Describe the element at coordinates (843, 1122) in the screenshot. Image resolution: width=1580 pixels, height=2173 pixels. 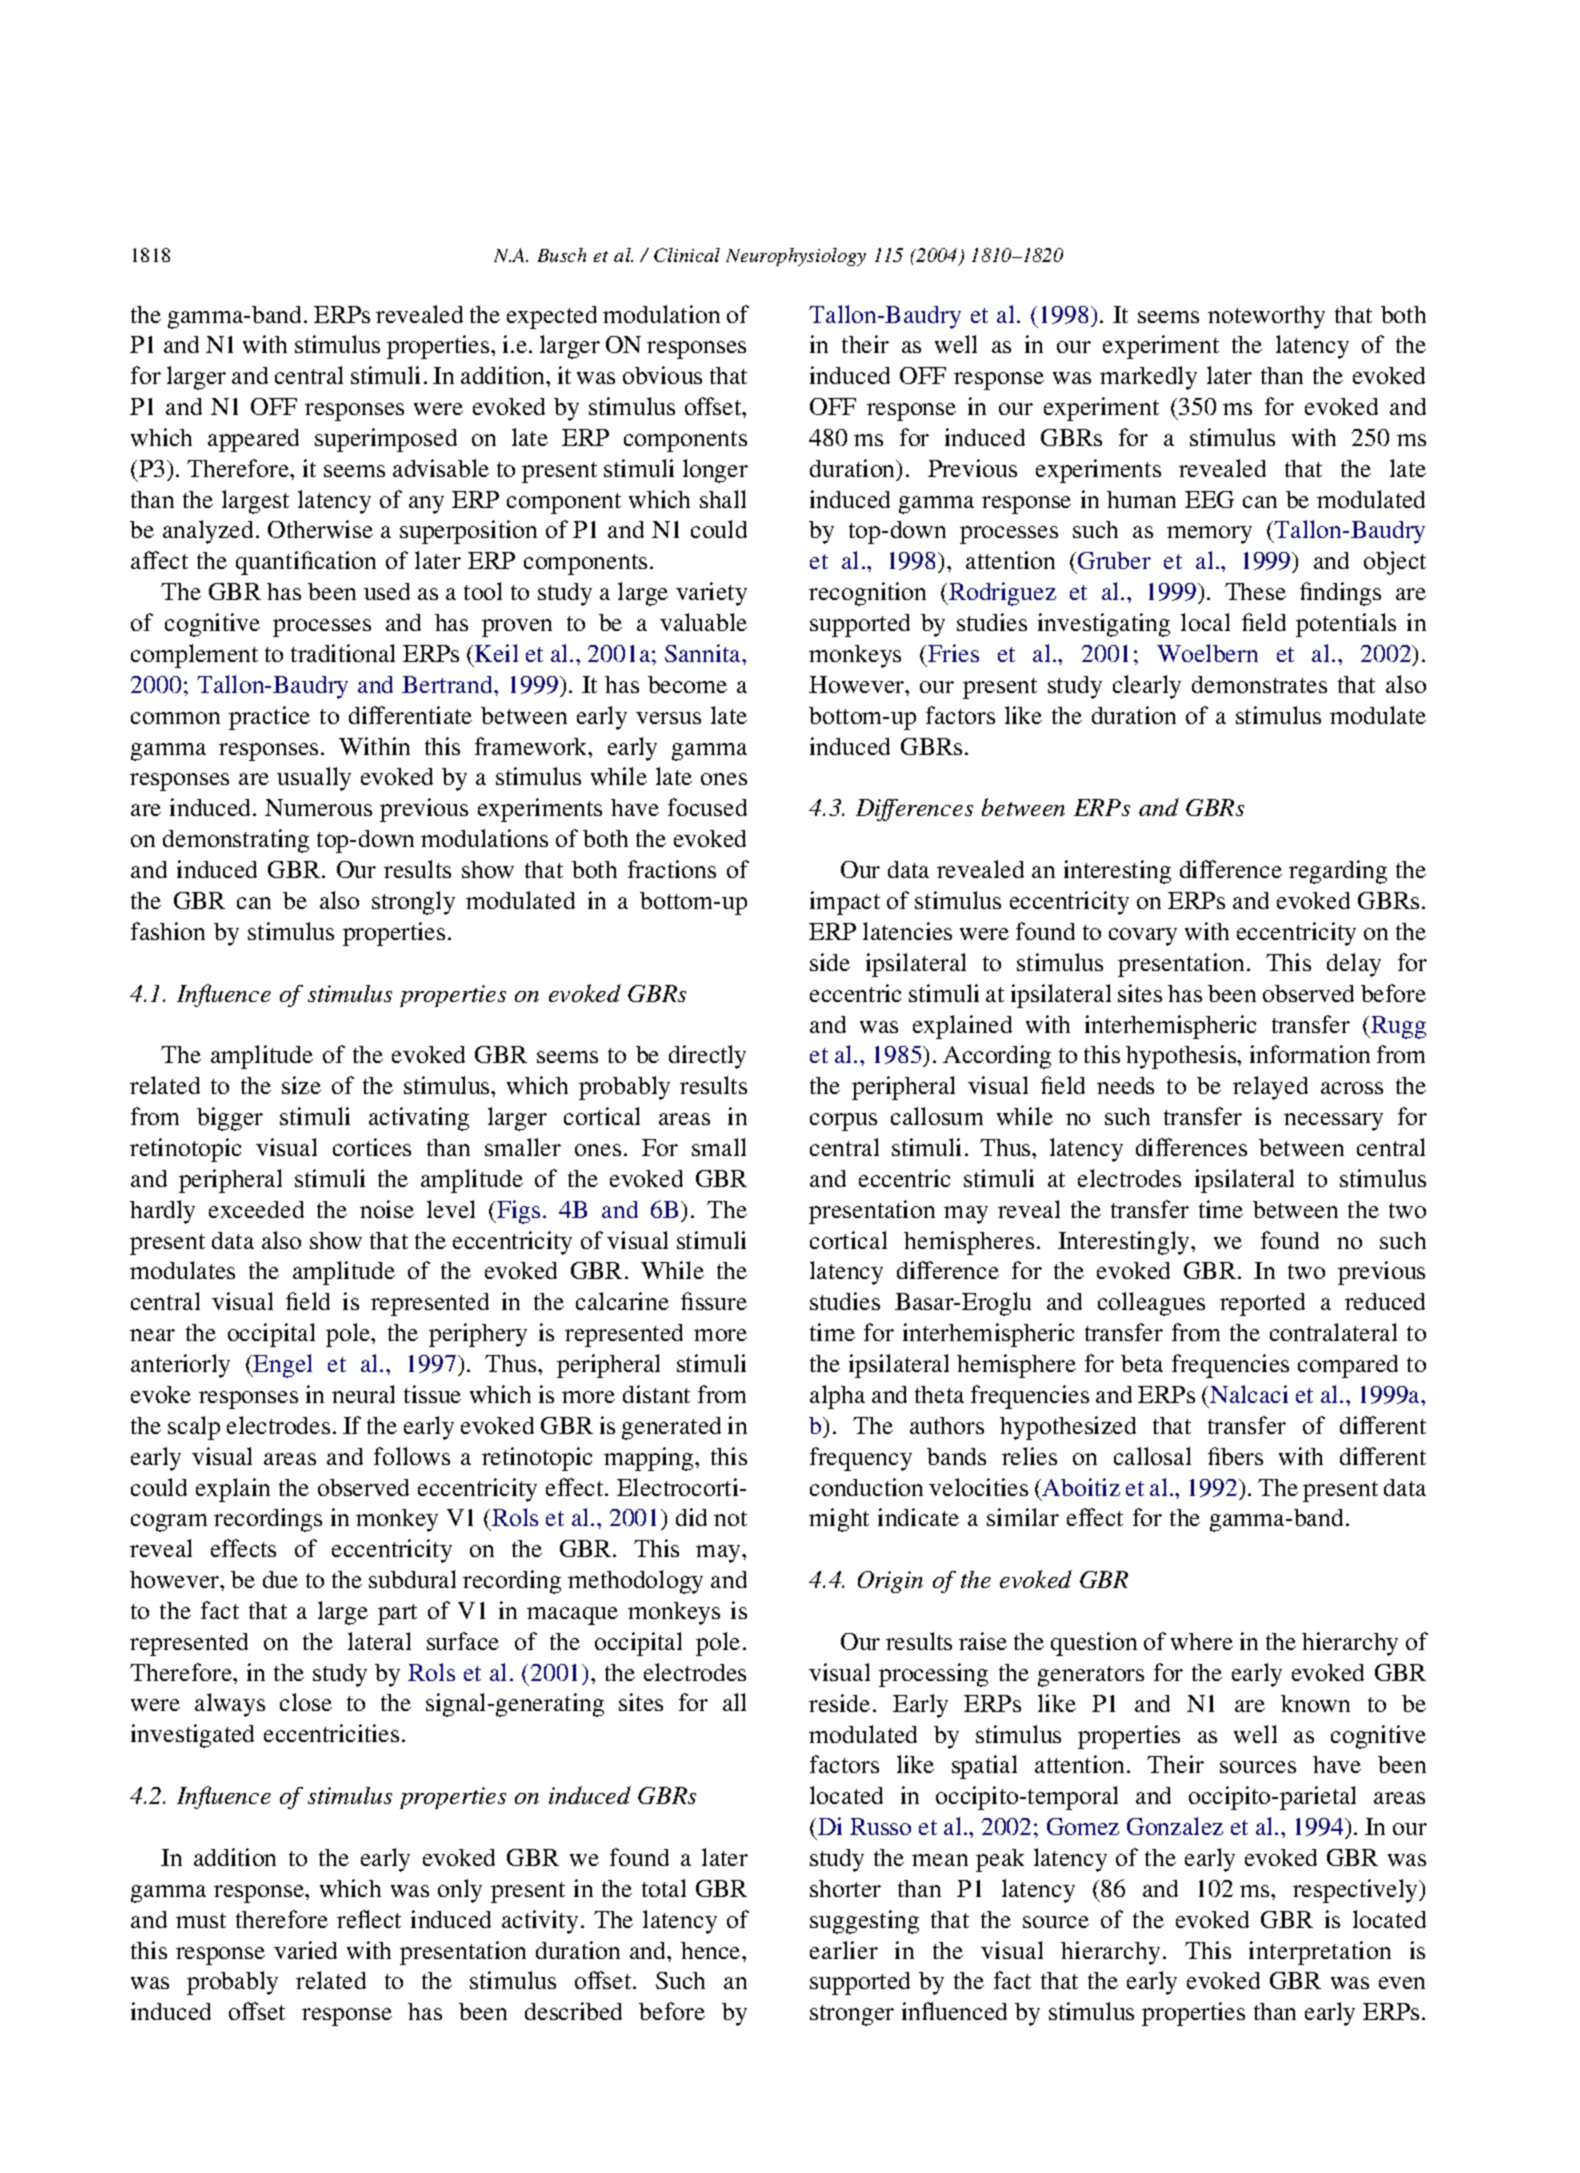
I see `corpus` at that location.
